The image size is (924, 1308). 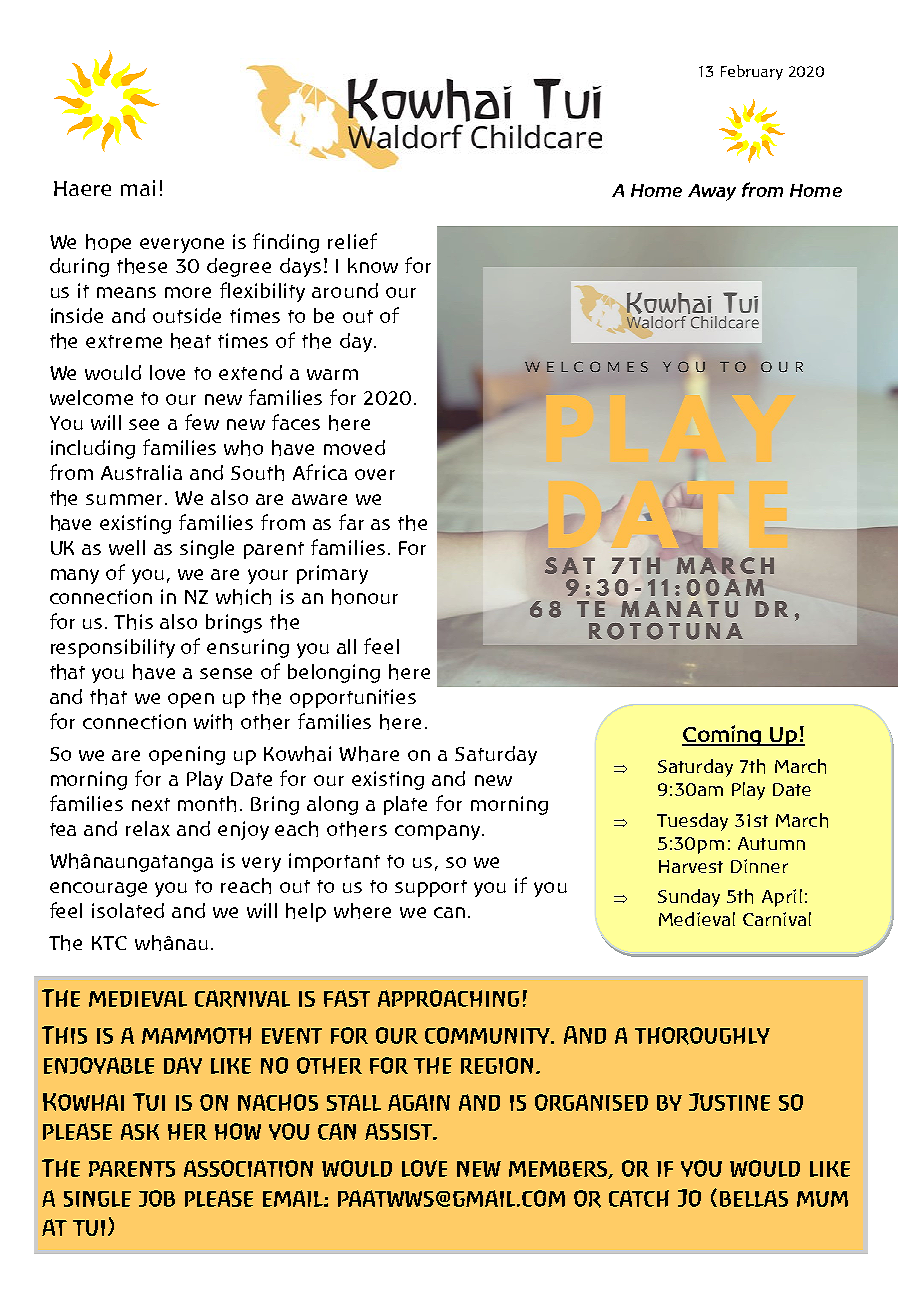 I want to click on summer, so click(x=126, y=499).
